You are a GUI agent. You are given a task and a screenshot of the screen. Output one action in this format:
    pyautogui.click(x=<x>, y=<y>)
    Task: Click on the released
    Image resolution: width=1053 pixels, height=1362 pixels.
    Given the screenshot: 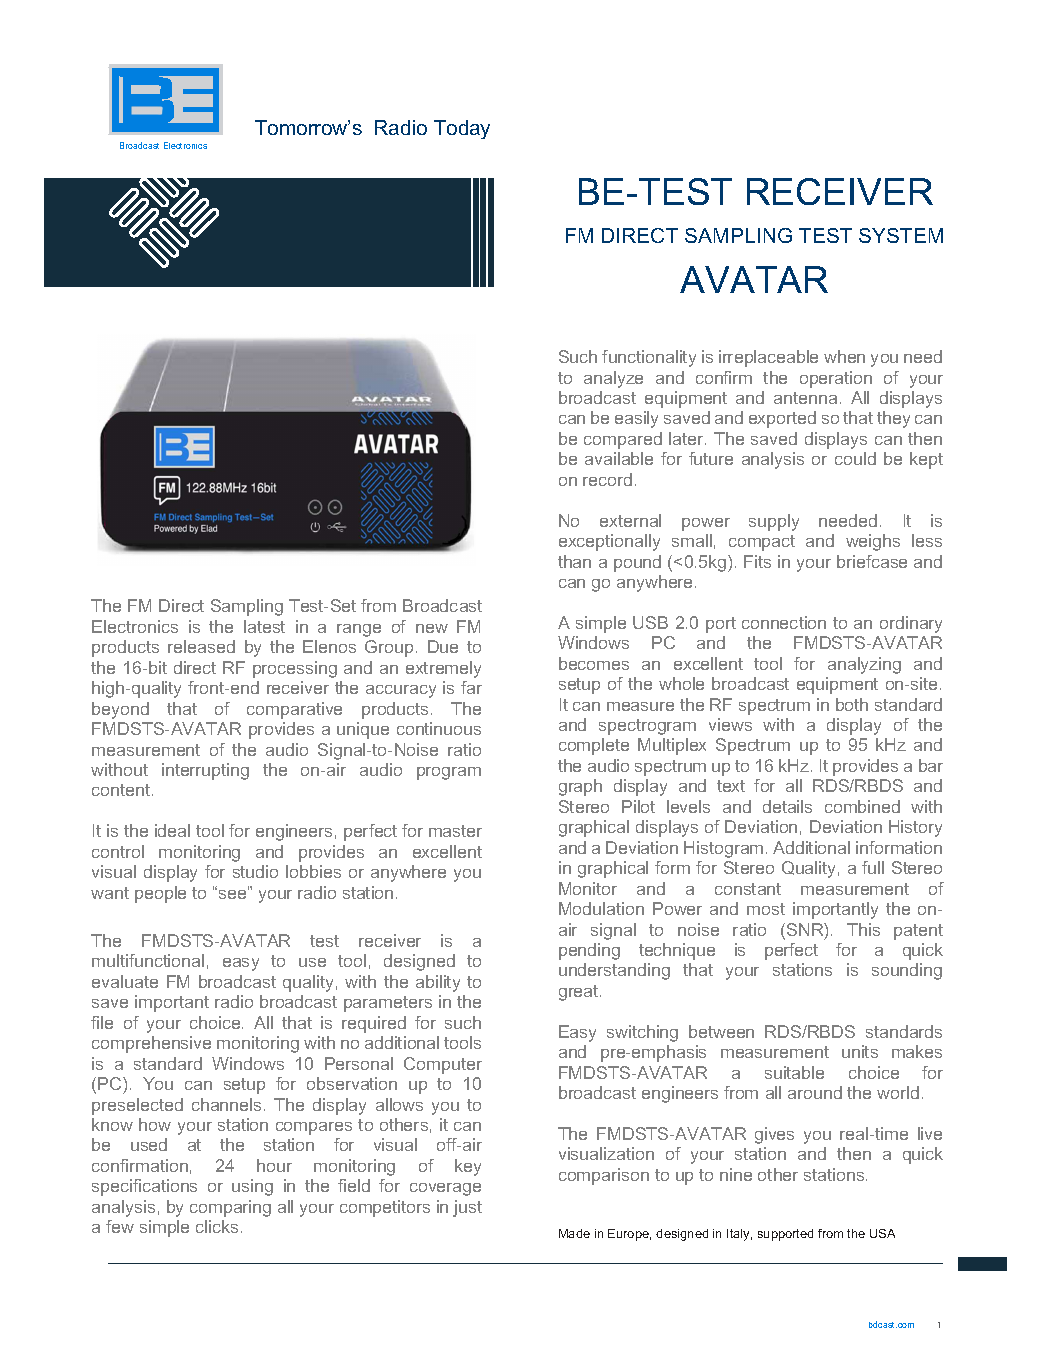 What is the action you would take?
    pyautogui.click(x=201, y=646)
